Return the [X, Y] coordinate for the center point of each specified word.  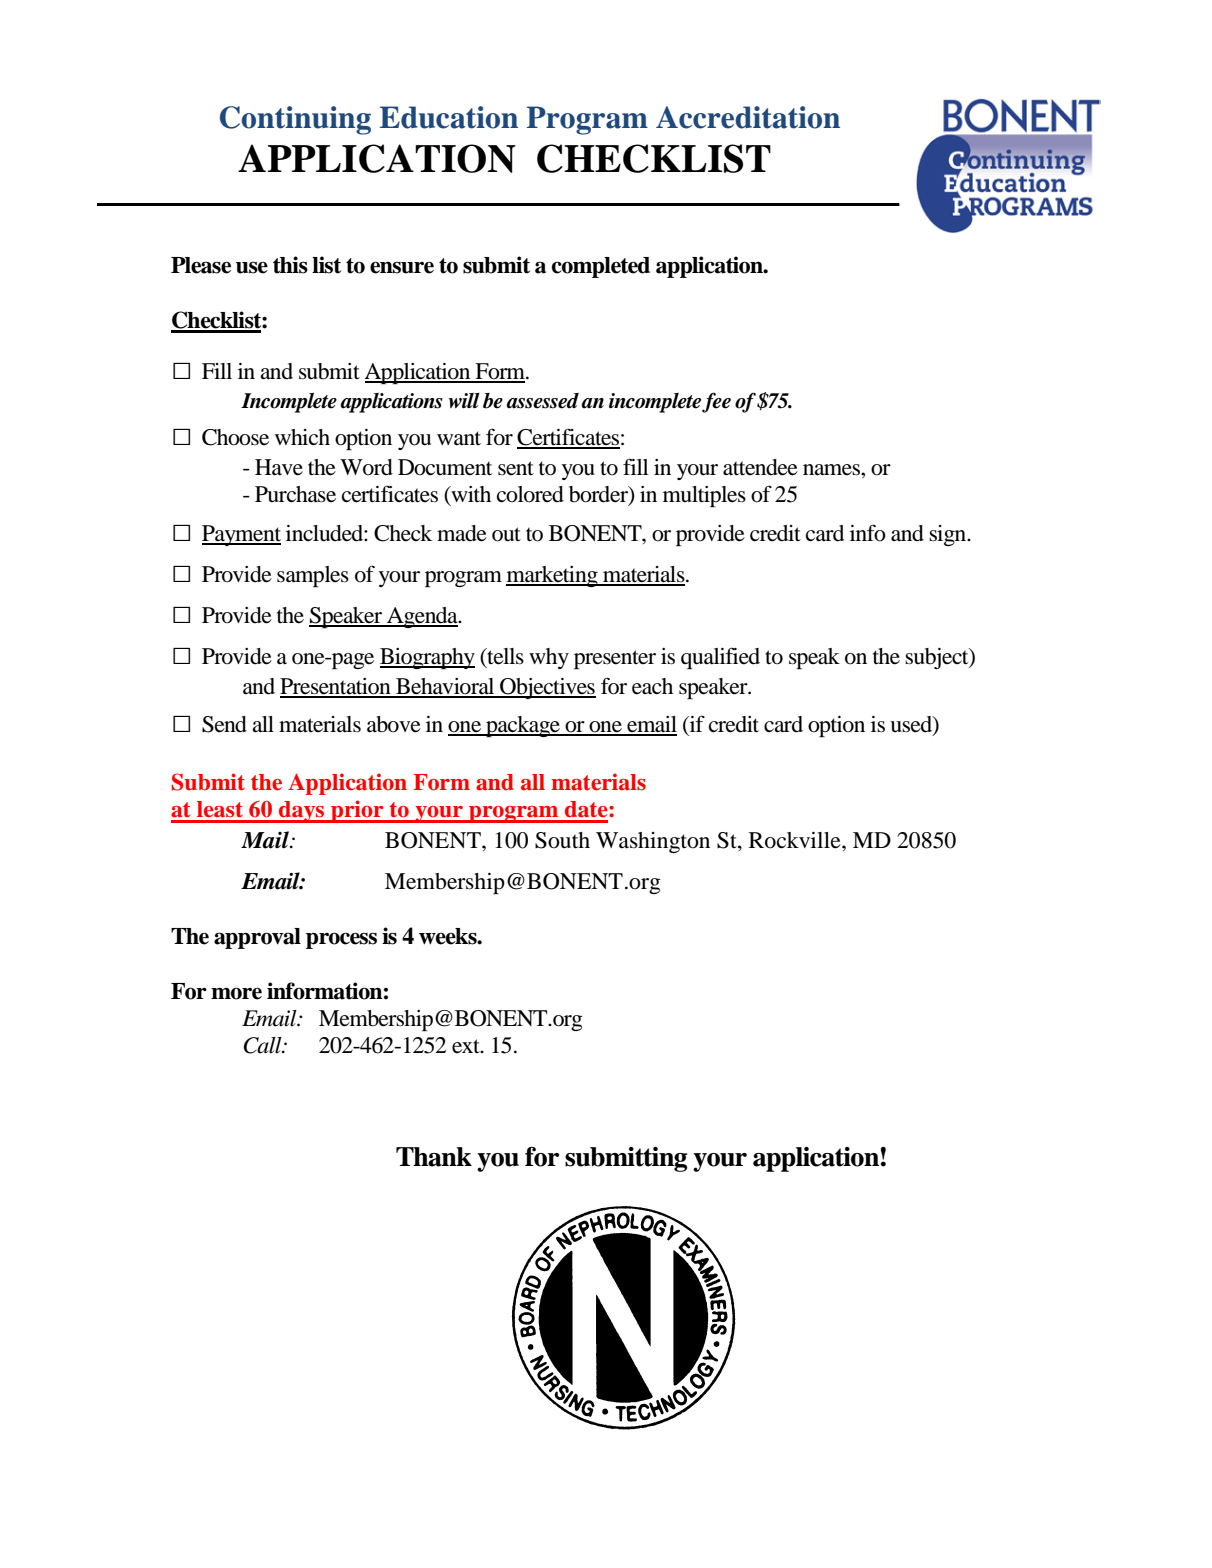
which [302, 437]
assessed [542, 401]
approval [257, 938]
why [549, 658]
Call [263, 1045]
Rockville [796, 840]
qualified [720, 658]
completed [601, 267]
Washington [653, 842]
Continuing [295, 120]
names [832, 470]
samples [313, 576]
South [562, 840]
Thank [434, 1157]
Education [449, 117]
